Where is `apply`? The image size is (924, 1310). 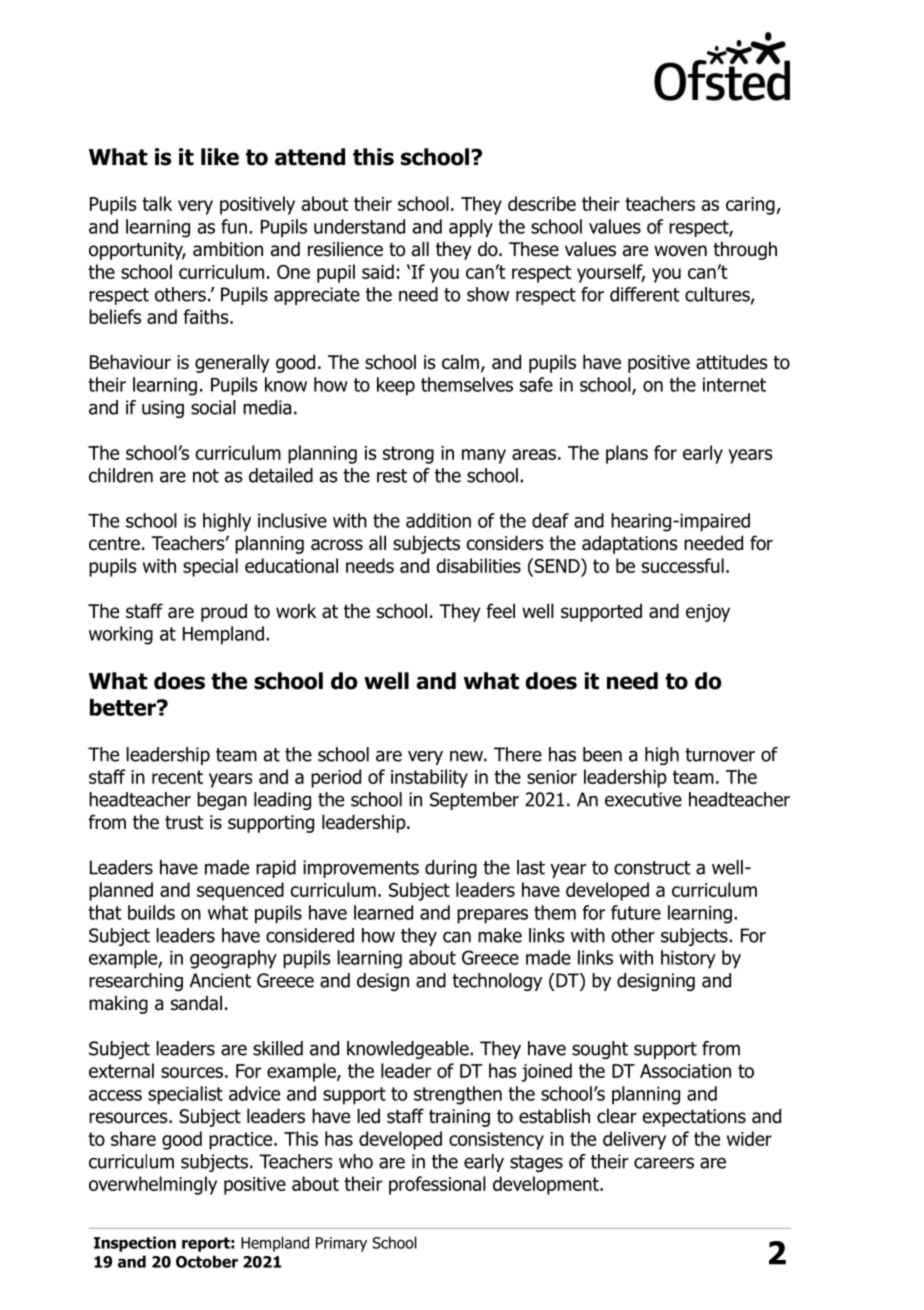
apply is located at coordinates (471, 228).
